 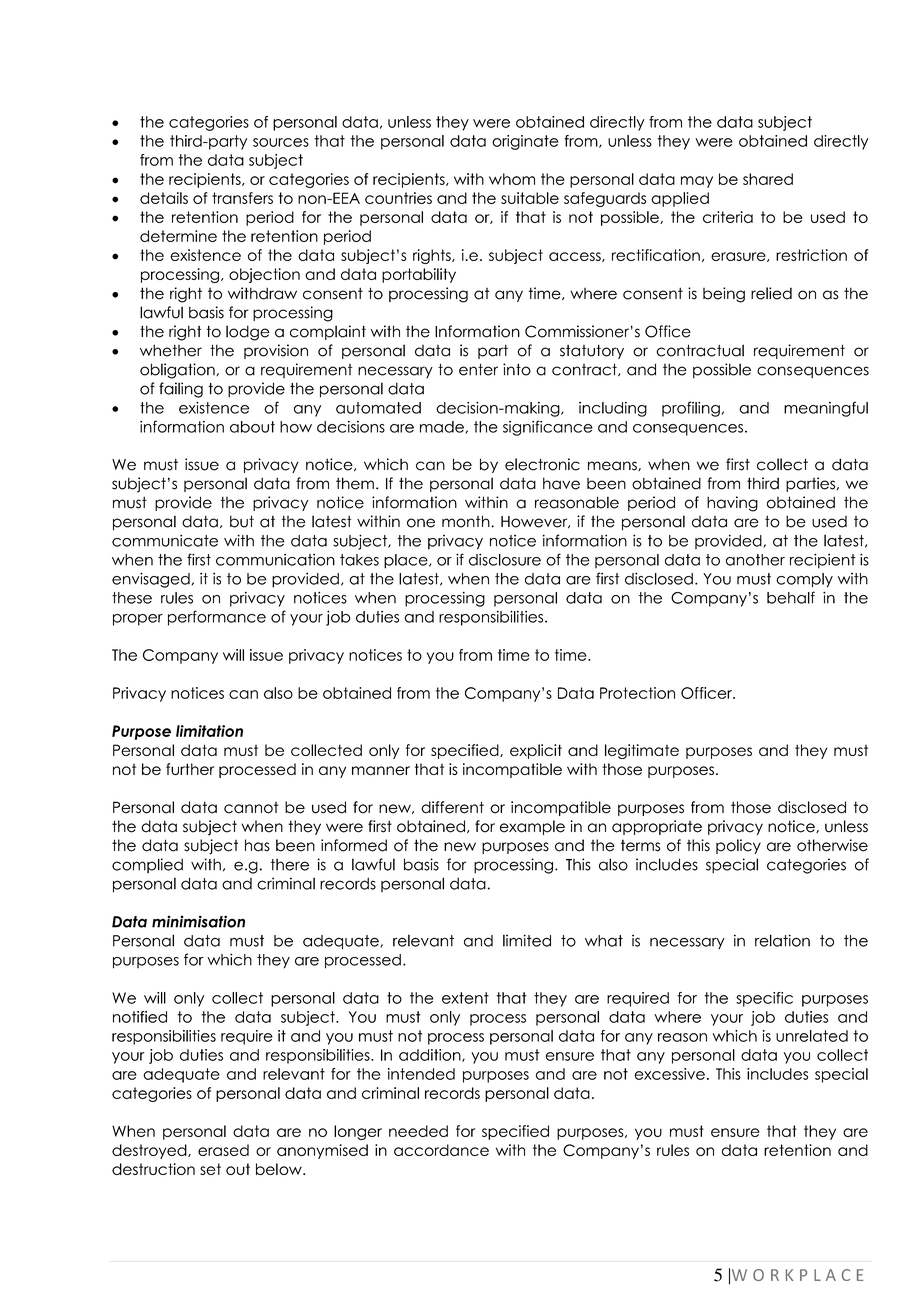 What do you see at coordinates (242, 198) in the screenshot?
I see `transfers` at bounding box center [242, 198].
